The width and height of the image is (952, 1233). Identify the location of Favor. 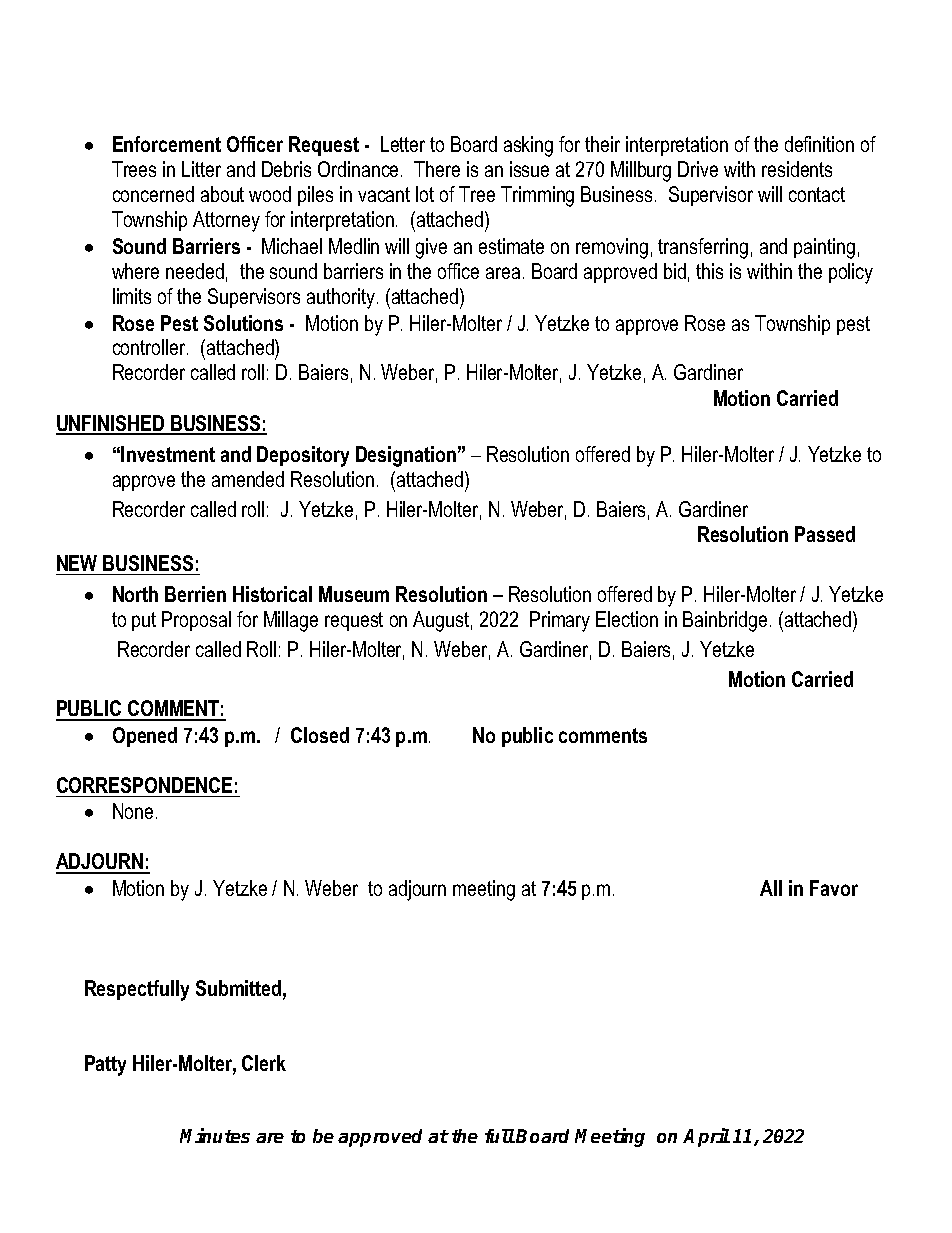
(834, 888).
